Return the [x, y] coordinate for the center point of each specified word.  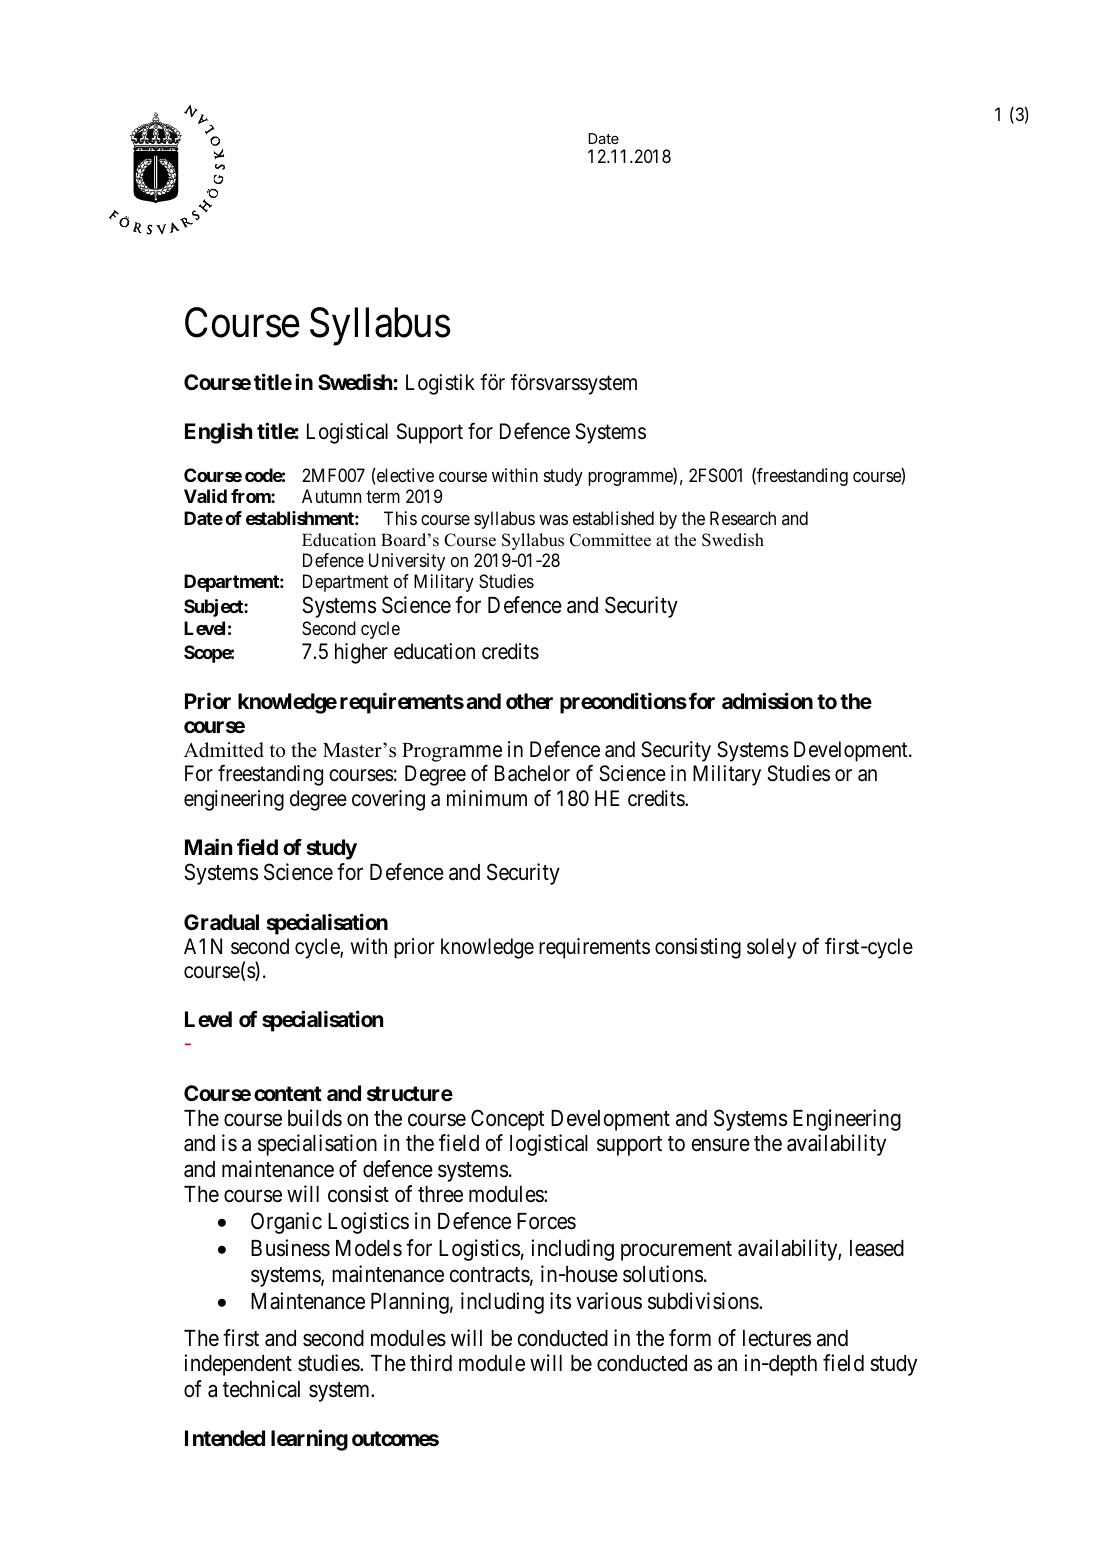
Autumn [331, 496]
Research [743, 518]
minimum [487, 798]
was [553, 520]
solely [771, 948]
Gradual [221, 922]
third [431, 1363]
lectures [777, 1338]
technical [261, 1389]
